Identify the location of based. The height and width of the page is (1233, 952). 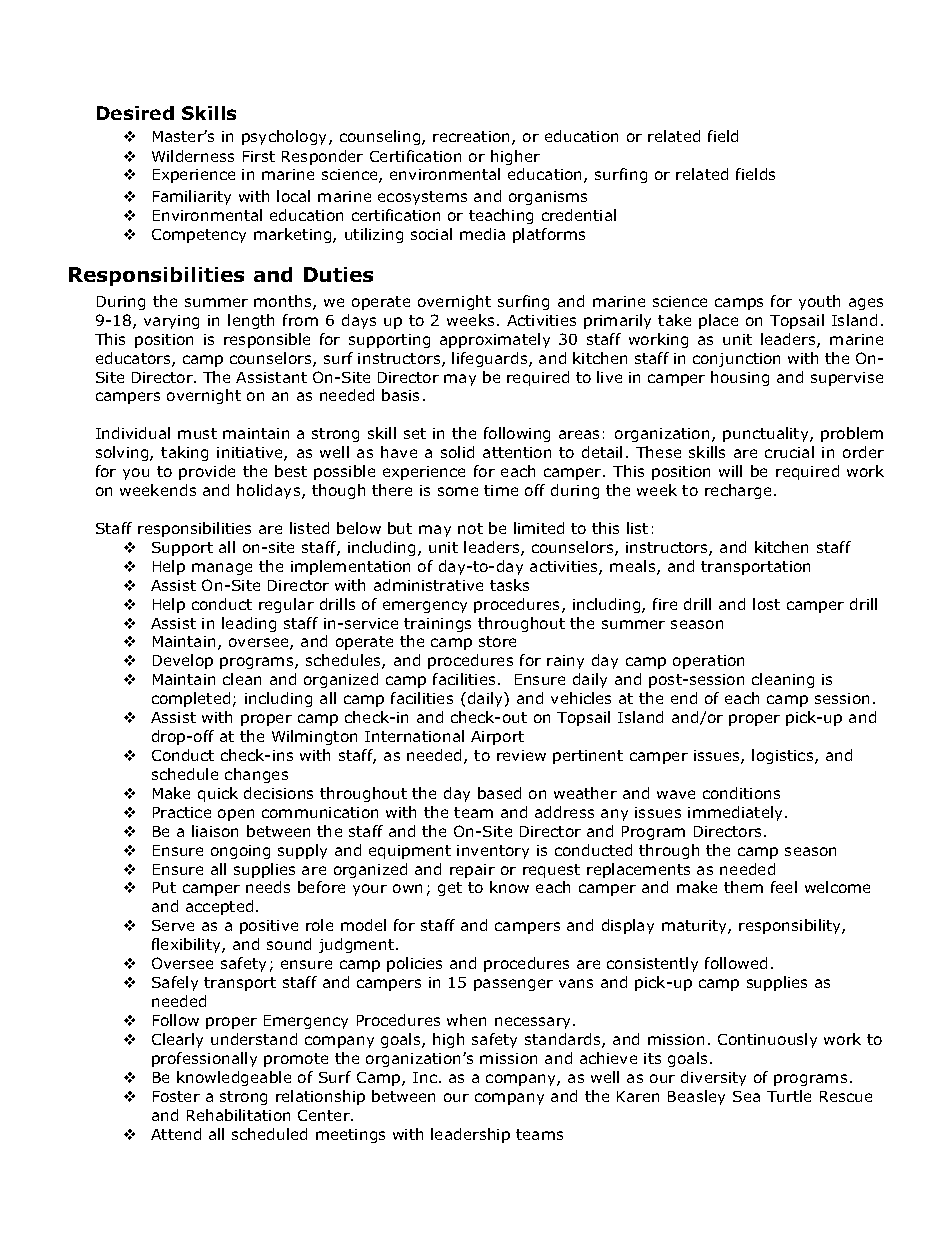
(499, 793).
